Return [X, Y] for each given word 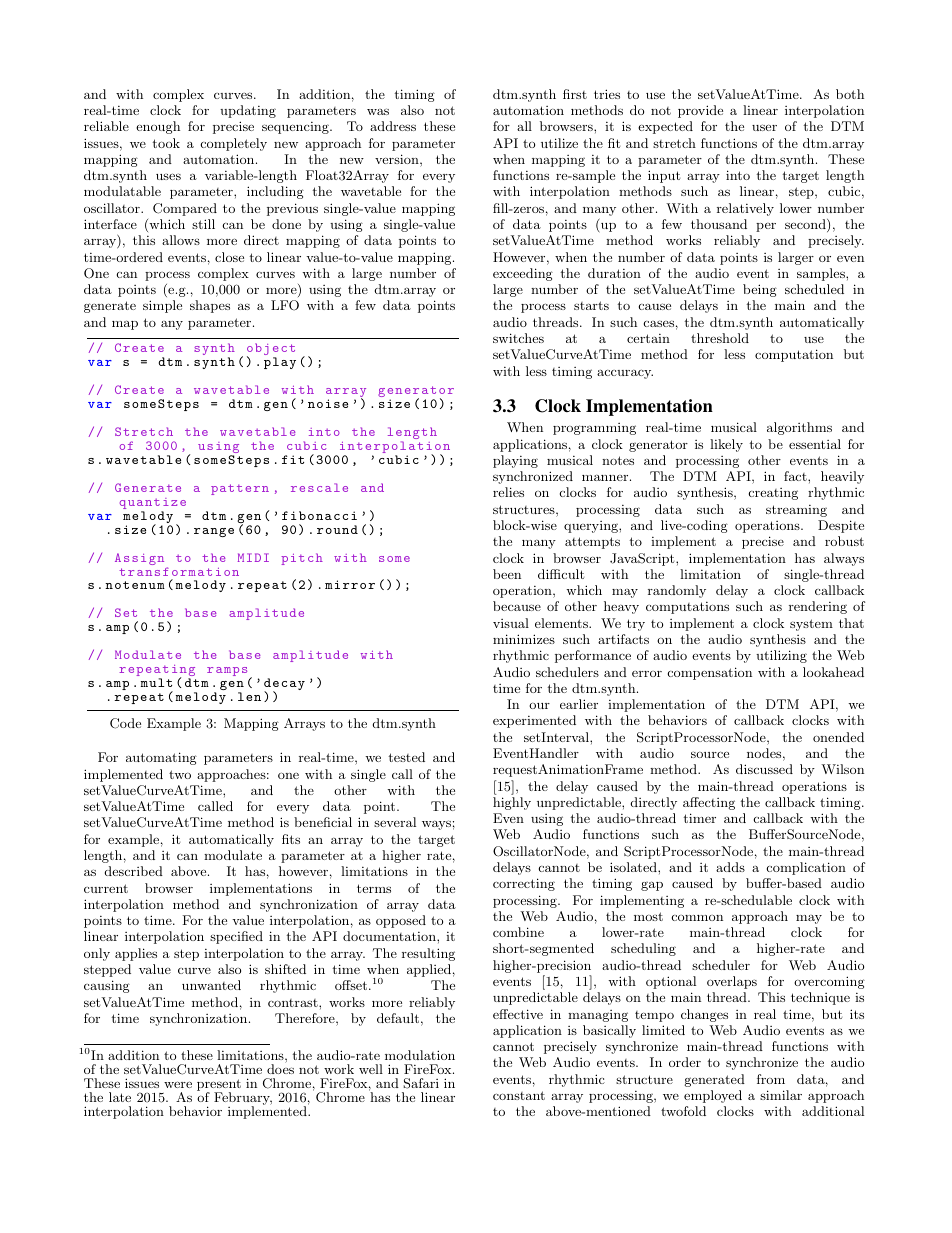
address [393, 126]
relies [508, 492]
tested [406, 757]
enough [158, 127]
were [178, 1084]
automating [161, 758]
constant [519, 1095]
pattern [240, 489]
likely [726, 445]
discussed [764, 769]
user [764, 127]
